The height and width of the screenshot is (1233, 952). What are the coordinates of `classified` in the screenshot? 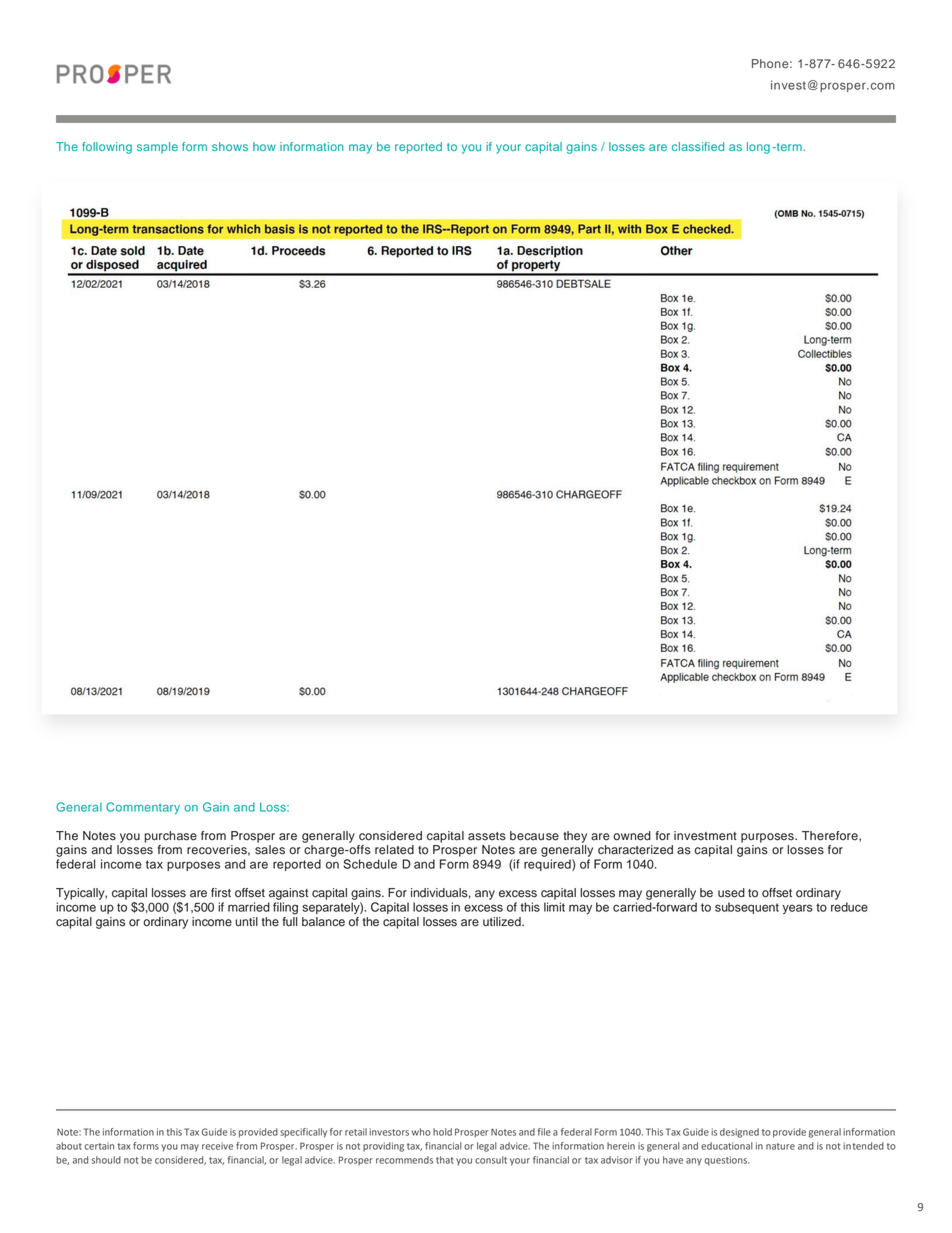 It's located at (698, 146).
